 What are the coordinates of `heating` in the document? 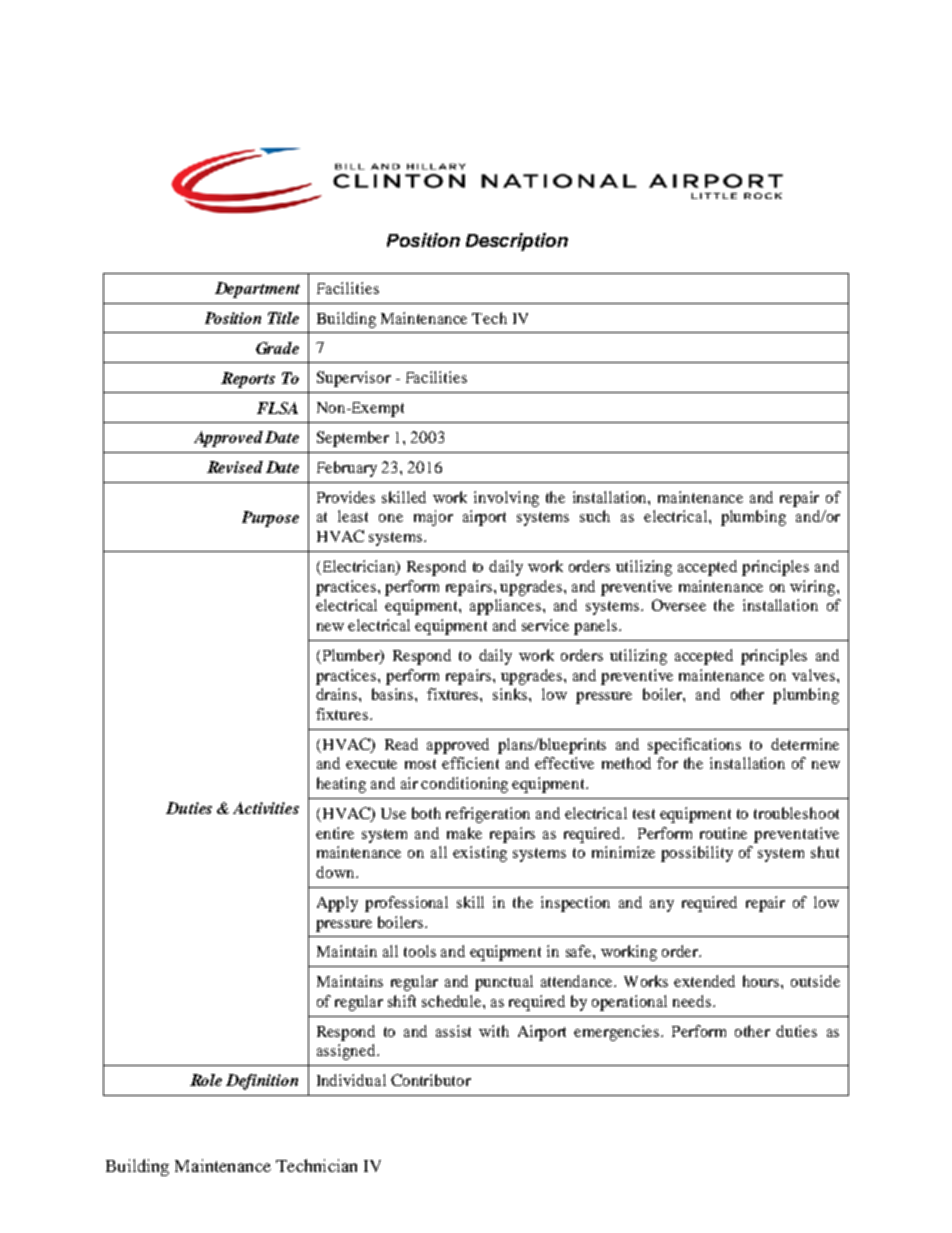 It's located at (341, 785).
